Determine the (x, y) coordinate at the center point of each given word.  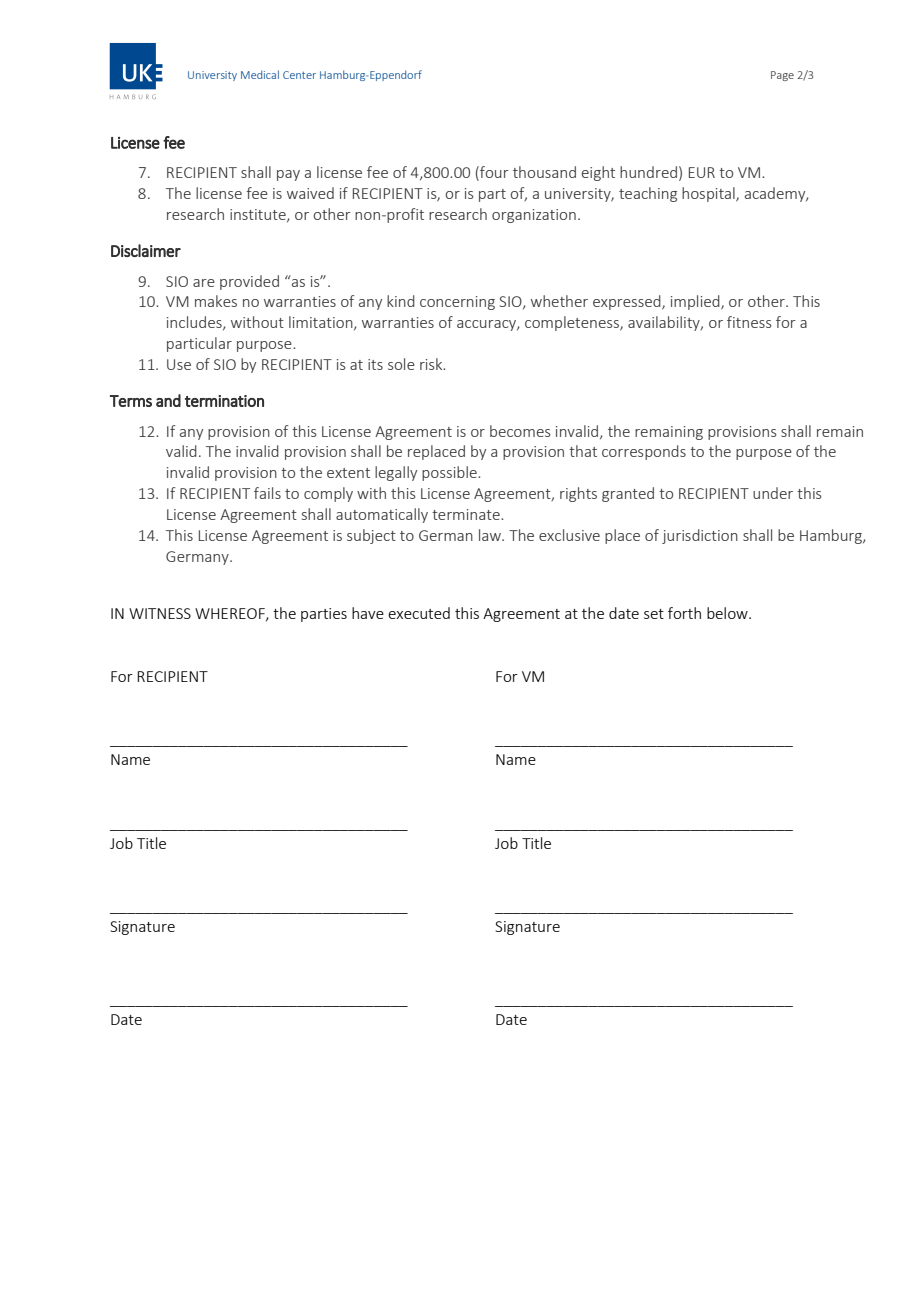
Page (782, 76)
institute (259, 215)
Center (299, 75)
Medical (260, 74)
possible (450, 473)
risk (432, 364)
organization (534, 216)
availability (665, 323)
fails (267, 493)
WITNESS (160, 613)
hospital (709, 194)
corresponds (644, 452)
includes (195, 323)
